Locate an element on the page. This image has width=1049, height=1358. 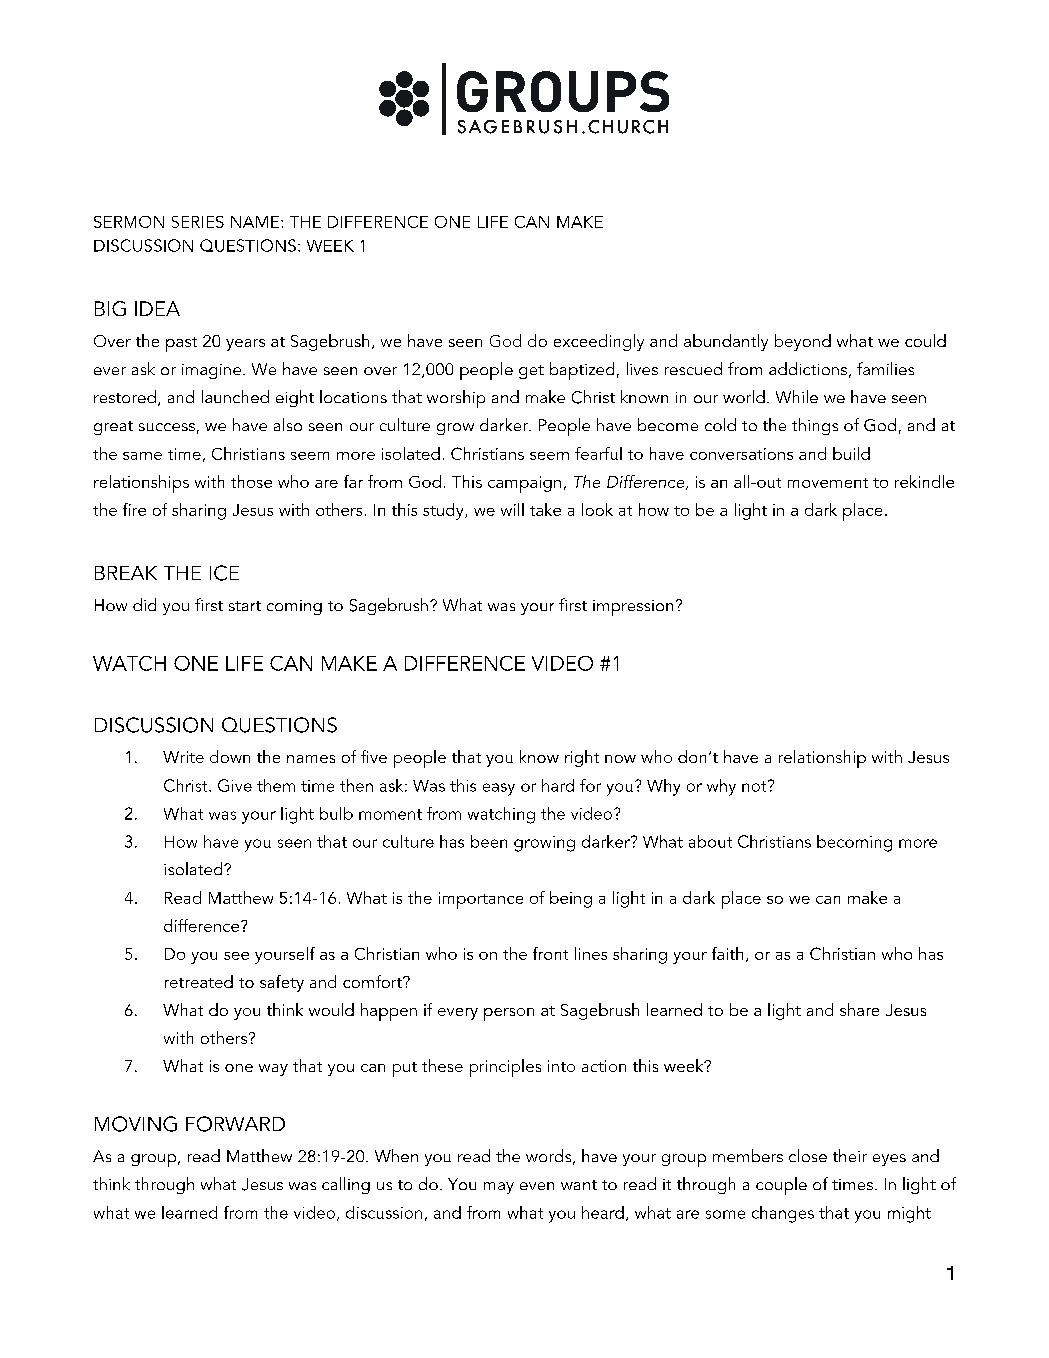
SERIES is located at coordinates (198, 222).
